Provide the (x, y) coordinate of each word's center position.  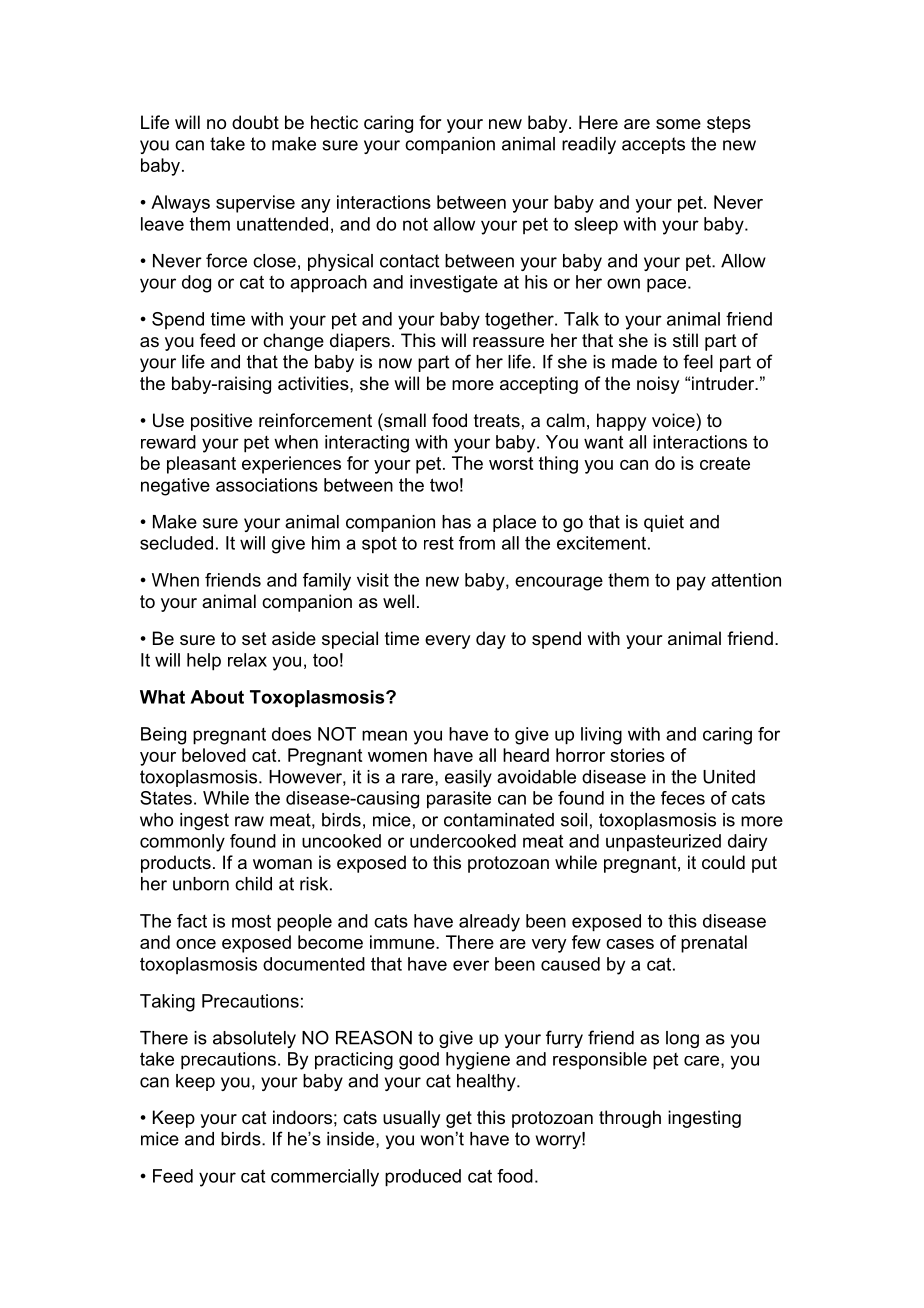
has (456, 522)
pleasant (201, 465)
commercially (325, 1178)
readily (589, 145)
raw (249, 821)
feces (683, 798)
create (725, 463)
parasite (459, 800)
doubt (255, 122)
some (678, 124)
